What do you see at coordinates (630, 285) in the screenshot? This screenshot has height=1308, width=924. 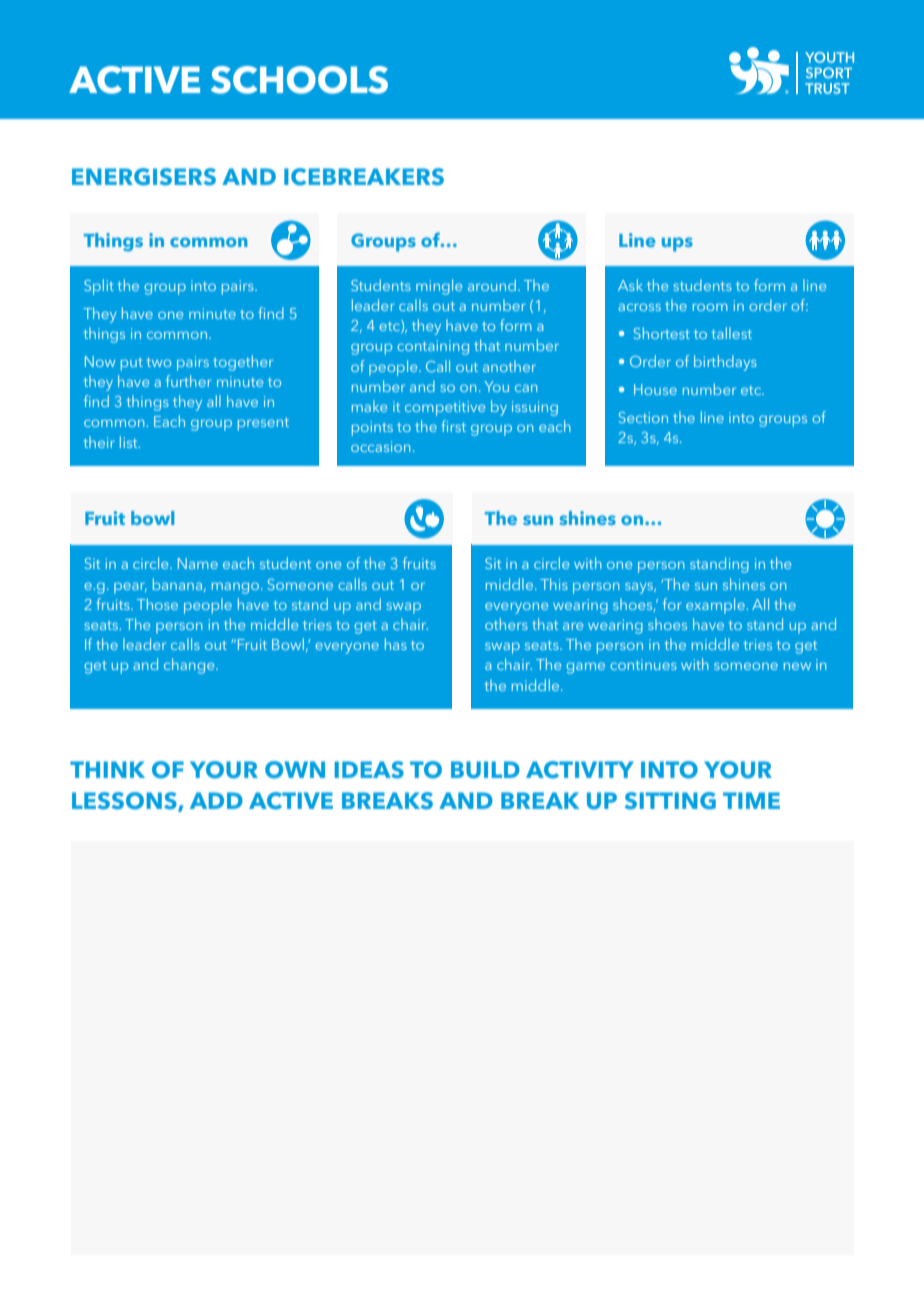 I see `Ask` at bounding box center [630, 285].
